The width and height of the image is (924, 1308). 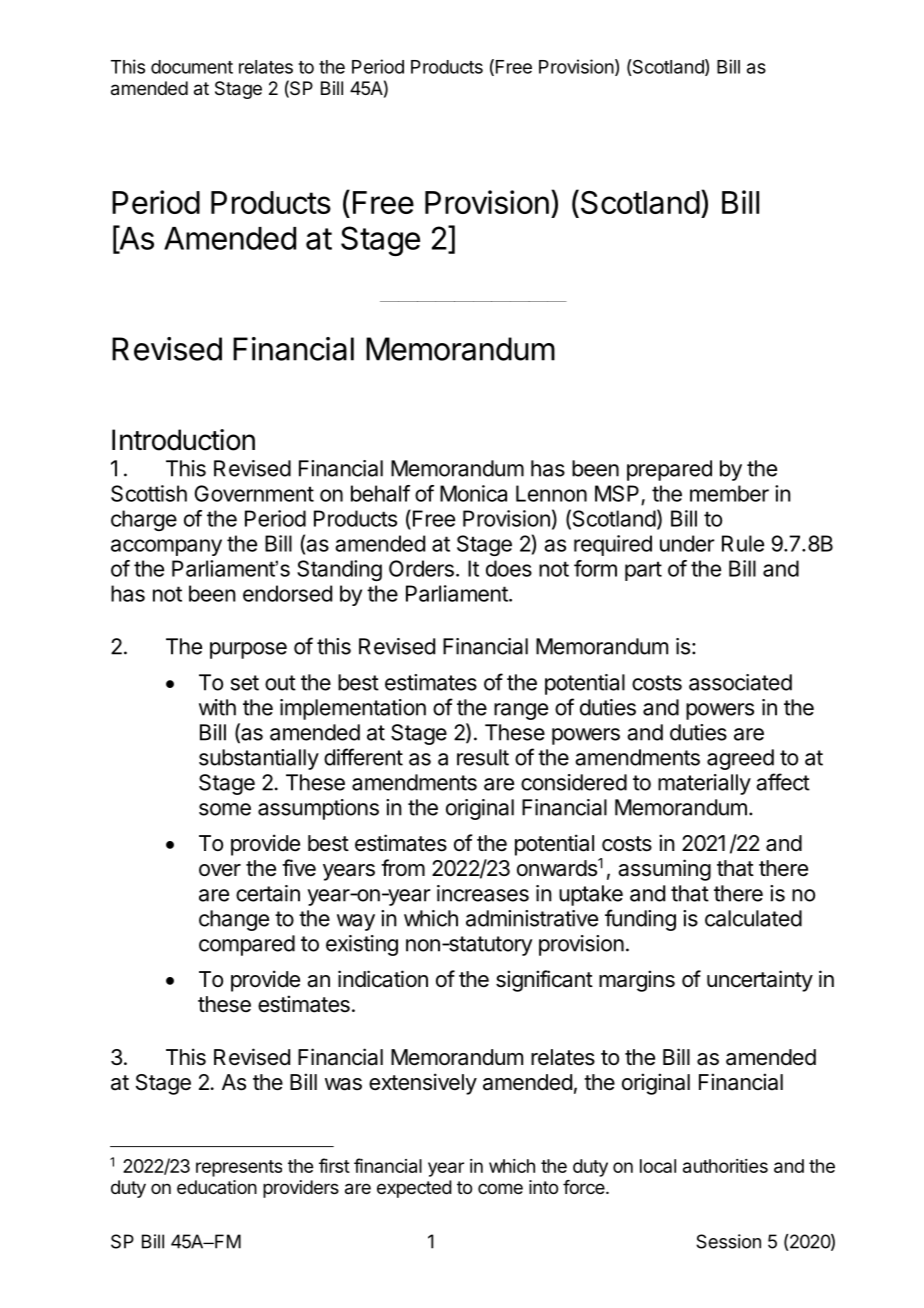 I want to click on document, so click(x=192, y=67).
